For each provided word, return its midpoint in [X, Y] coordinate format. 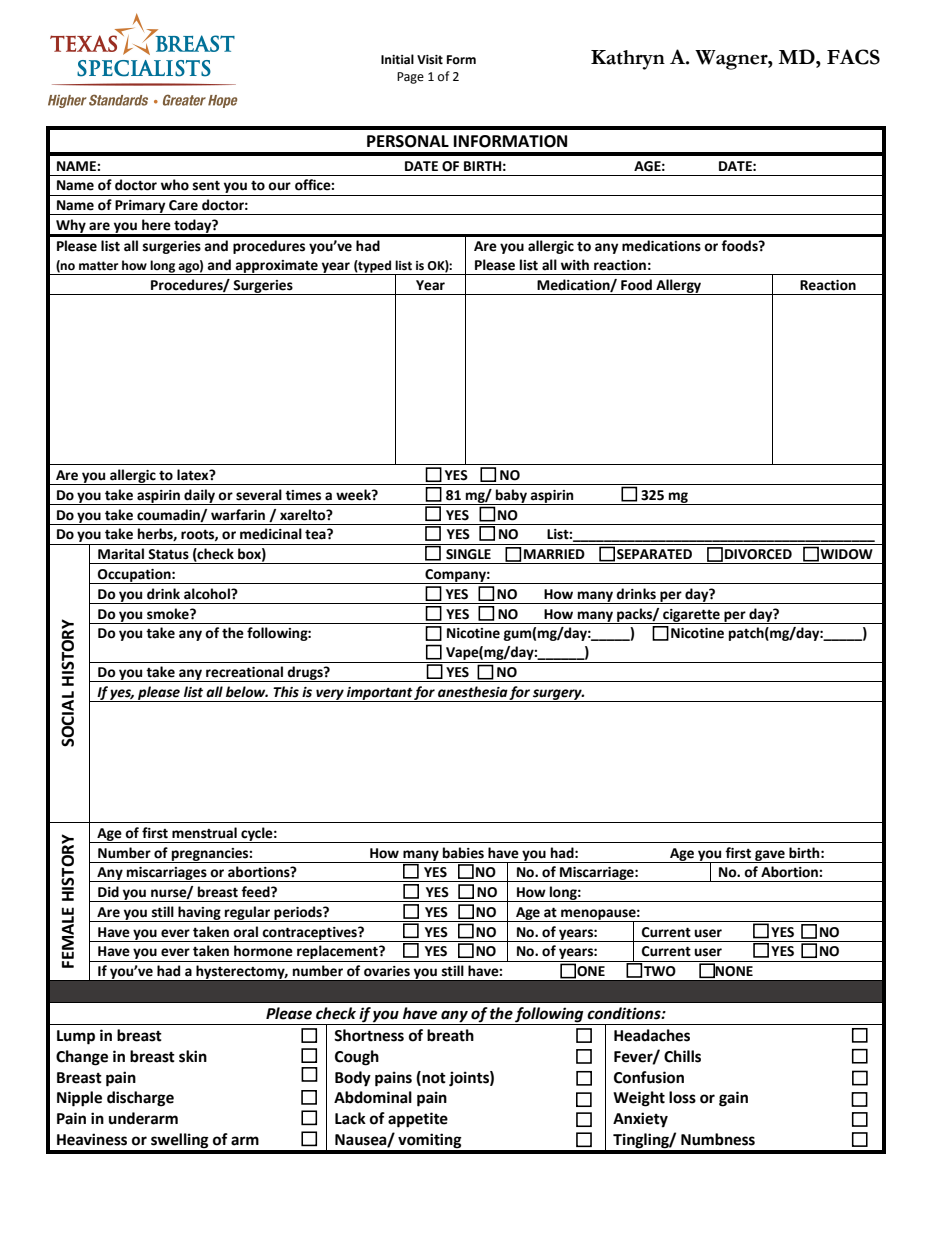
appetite [418, 1120]
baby [511, 497]
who [175, 185]
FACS [853, 57]
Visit [430, 60]
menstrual [204, 833]
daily [199, 497]
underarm [143, 1118]
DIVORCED [758, 554]
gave [770, 856]
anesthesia [473, 692]
